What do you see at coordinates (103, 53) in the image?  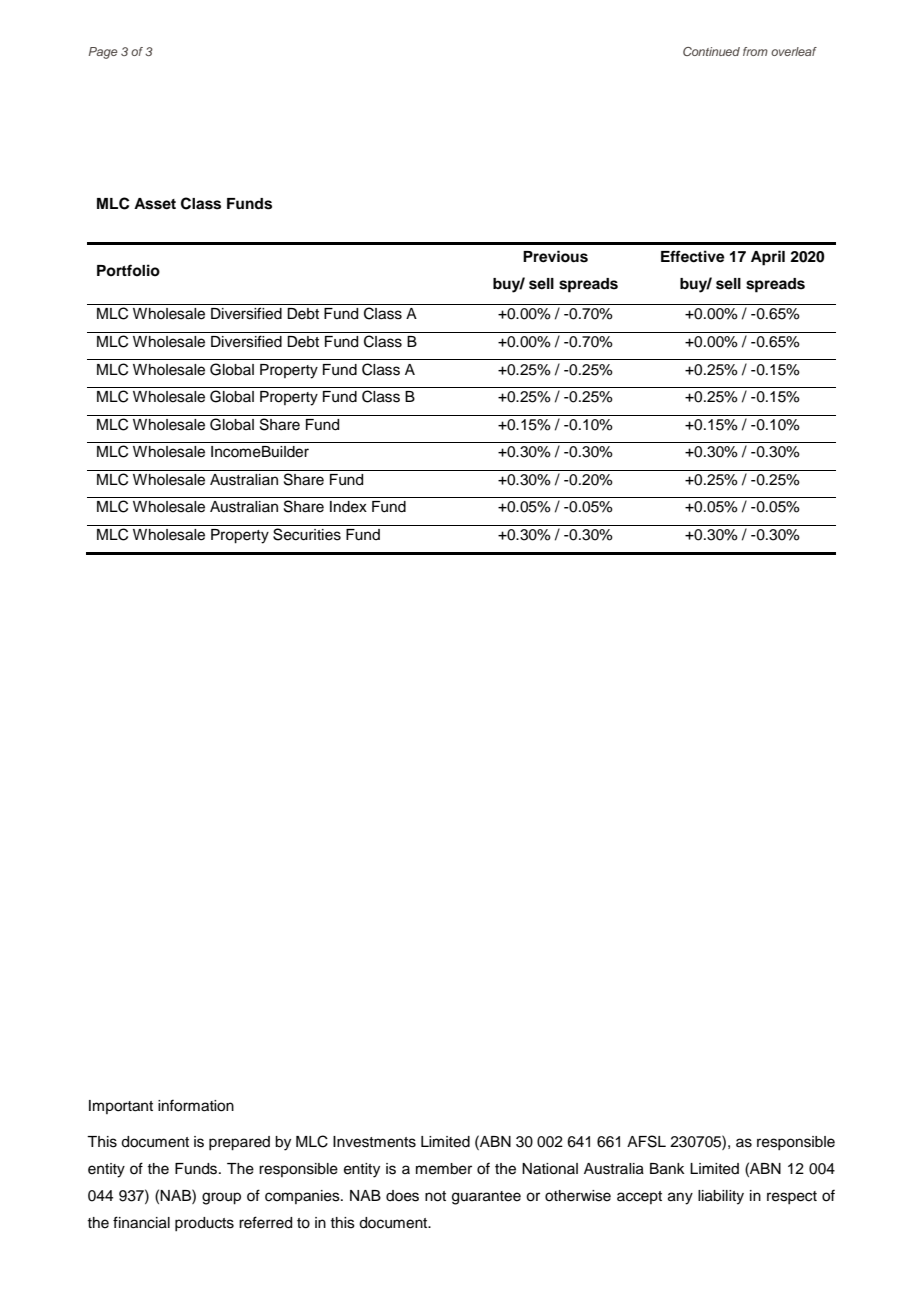 I see `Page` at bounding box center [103, 53].
